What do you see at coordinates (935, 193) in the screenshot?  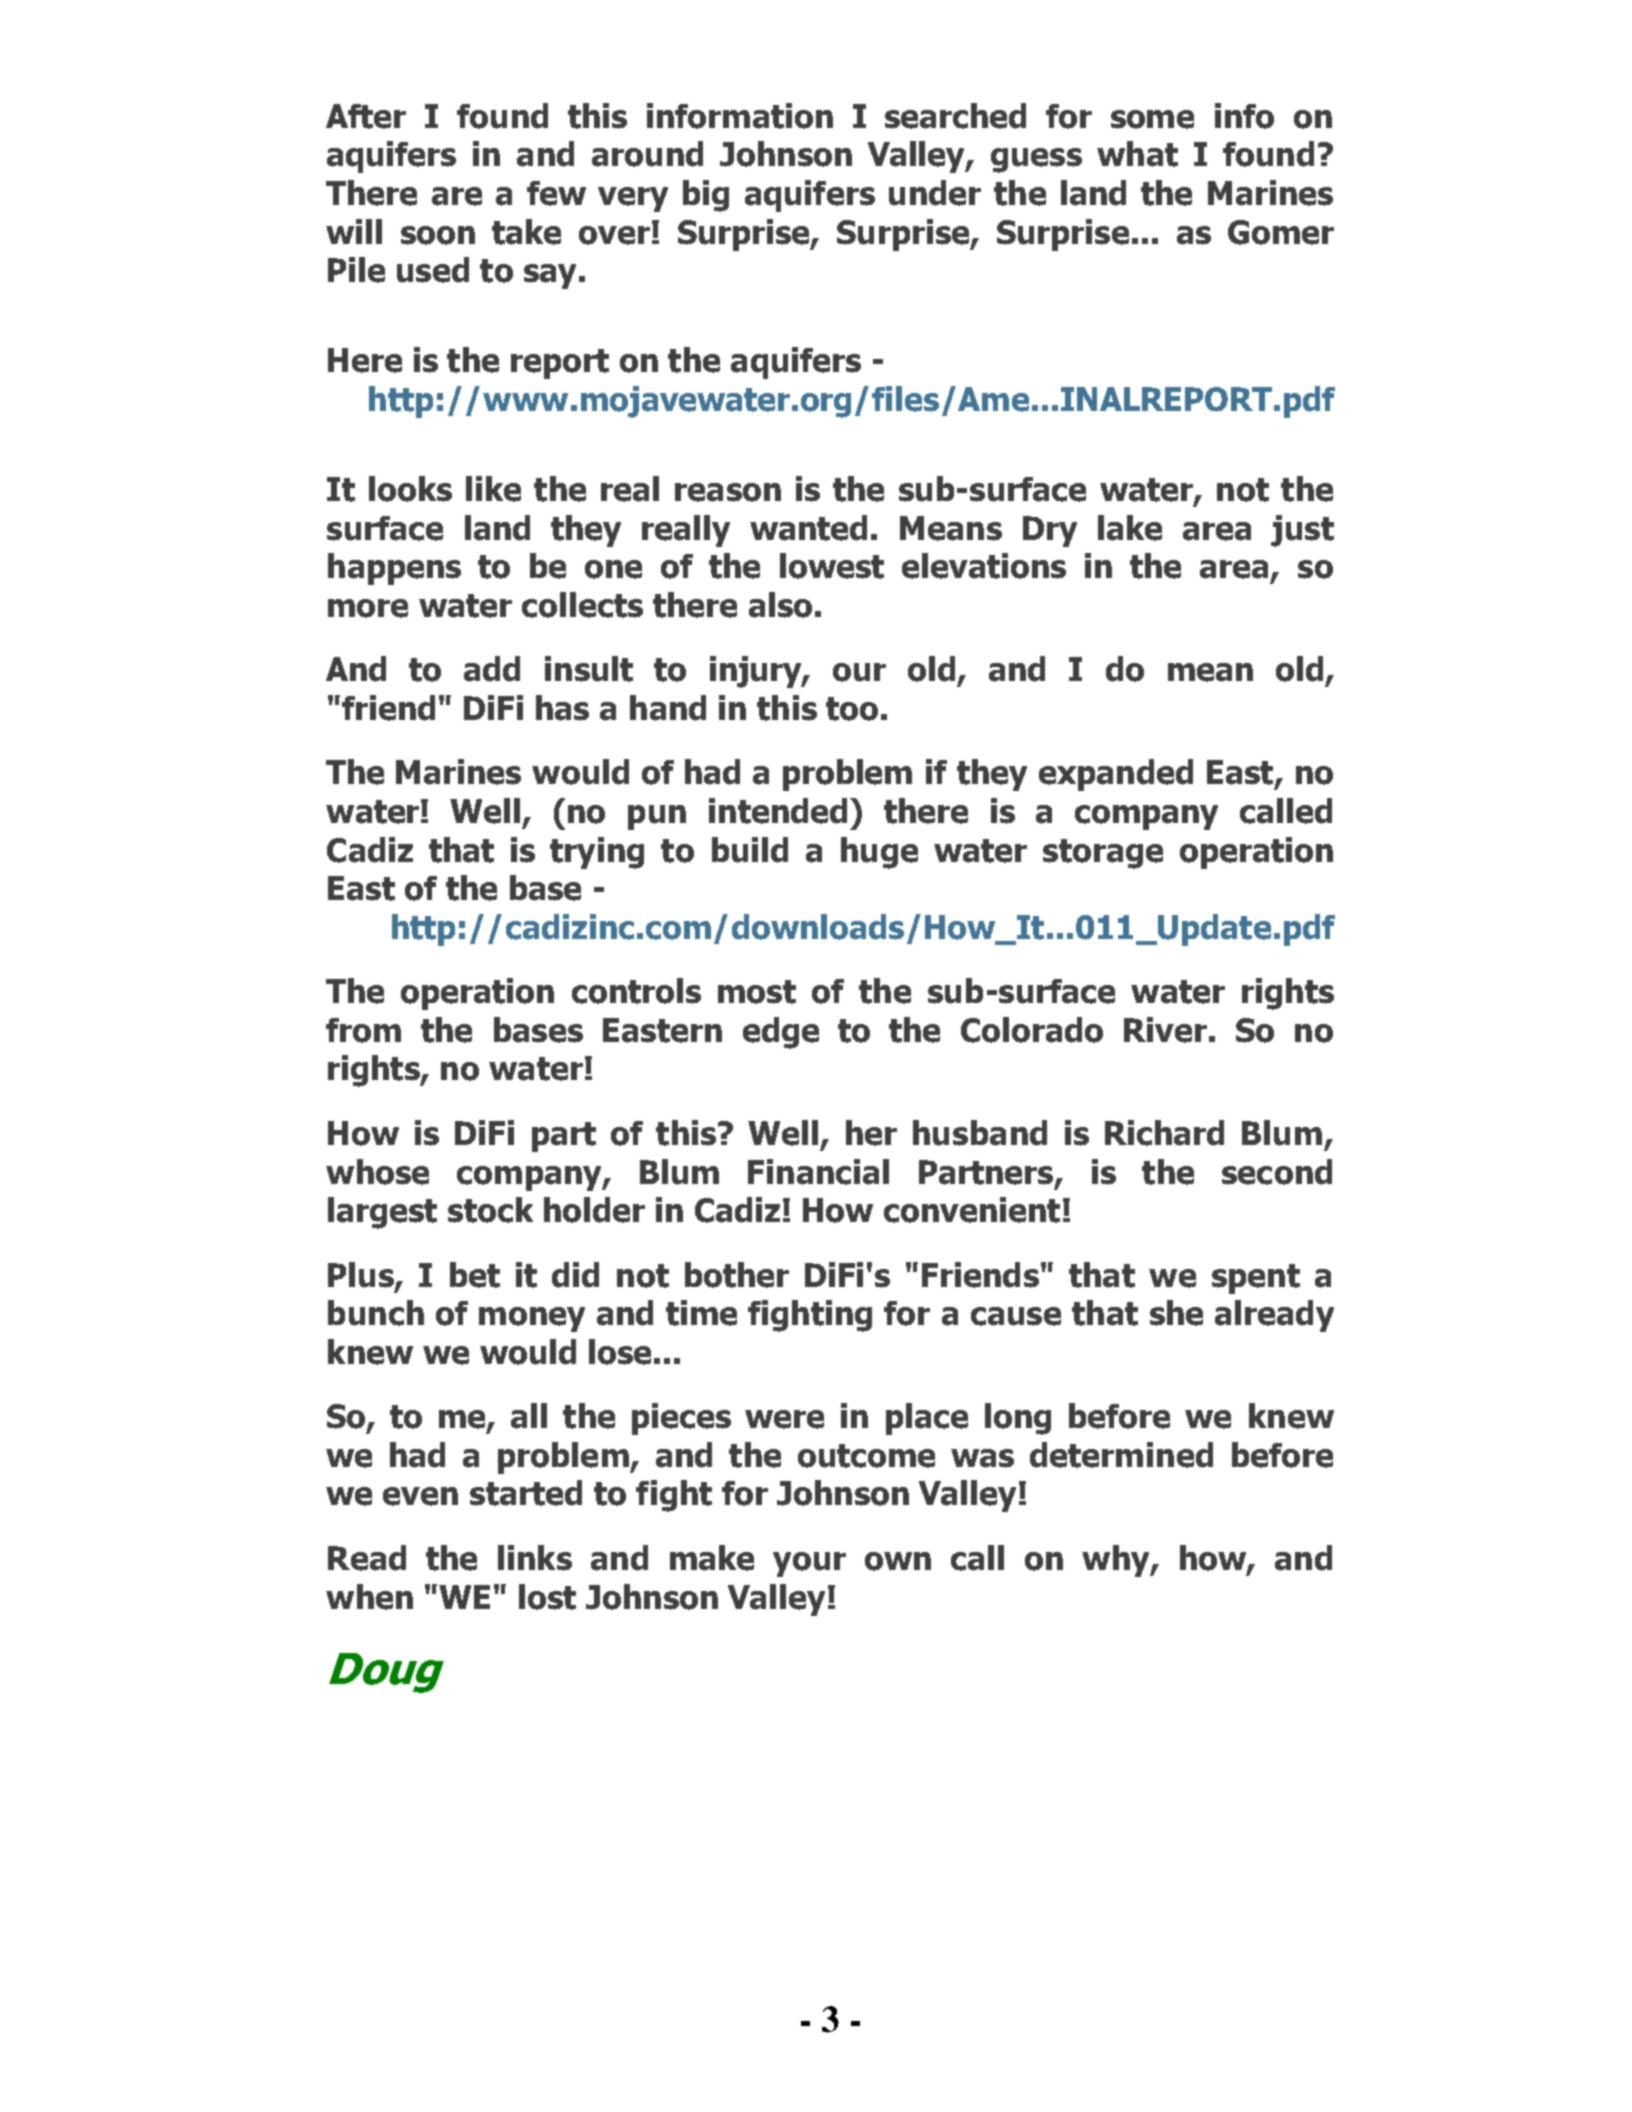 I see `under` at bounding box center [935, 193].
